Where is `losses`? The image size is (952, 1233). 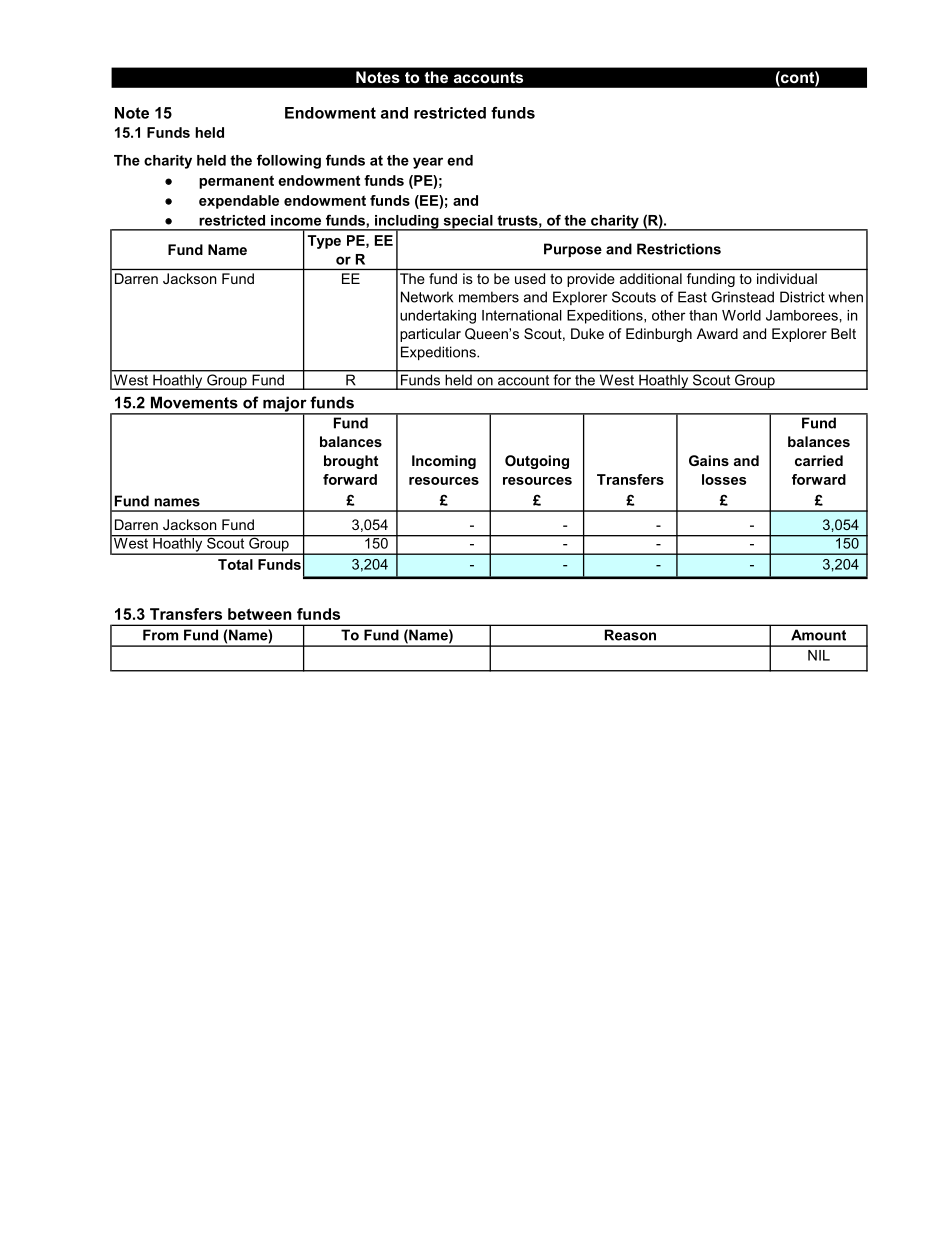 losses is located at coordinates (724, 479).
